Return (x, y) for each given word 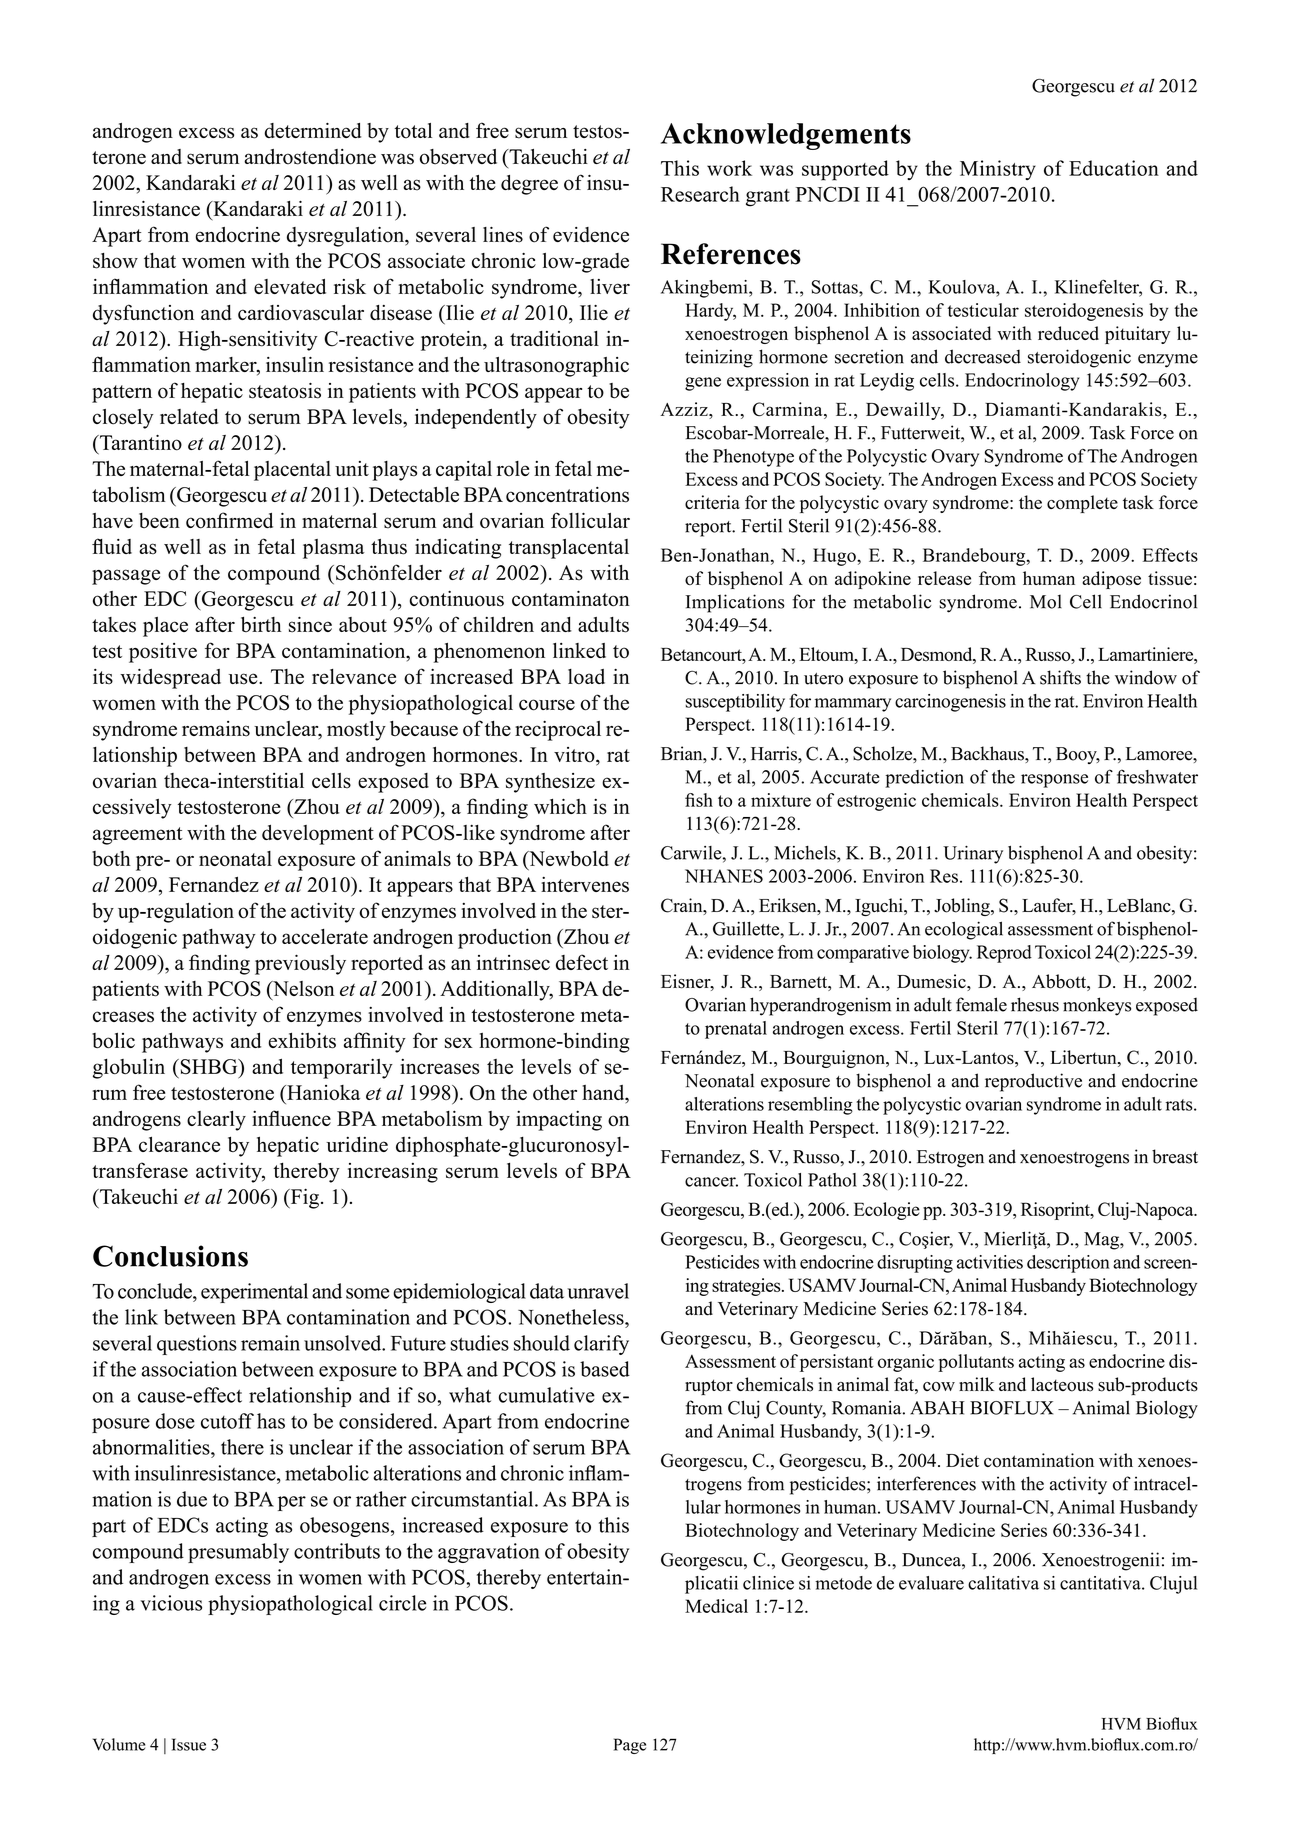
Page (630, 1746)
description (1068, 1264)
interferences (926, 1483)
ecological (964, 930)
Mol (1046, 601)
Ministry (998, 170)
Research (700, 194)
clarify (601, 1345)
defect (582, 962)
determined (312, 130)
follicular (590, 520)
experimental (254, 1293)
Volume (119, 1744)
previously (300, 964)
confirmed (229, 520)
